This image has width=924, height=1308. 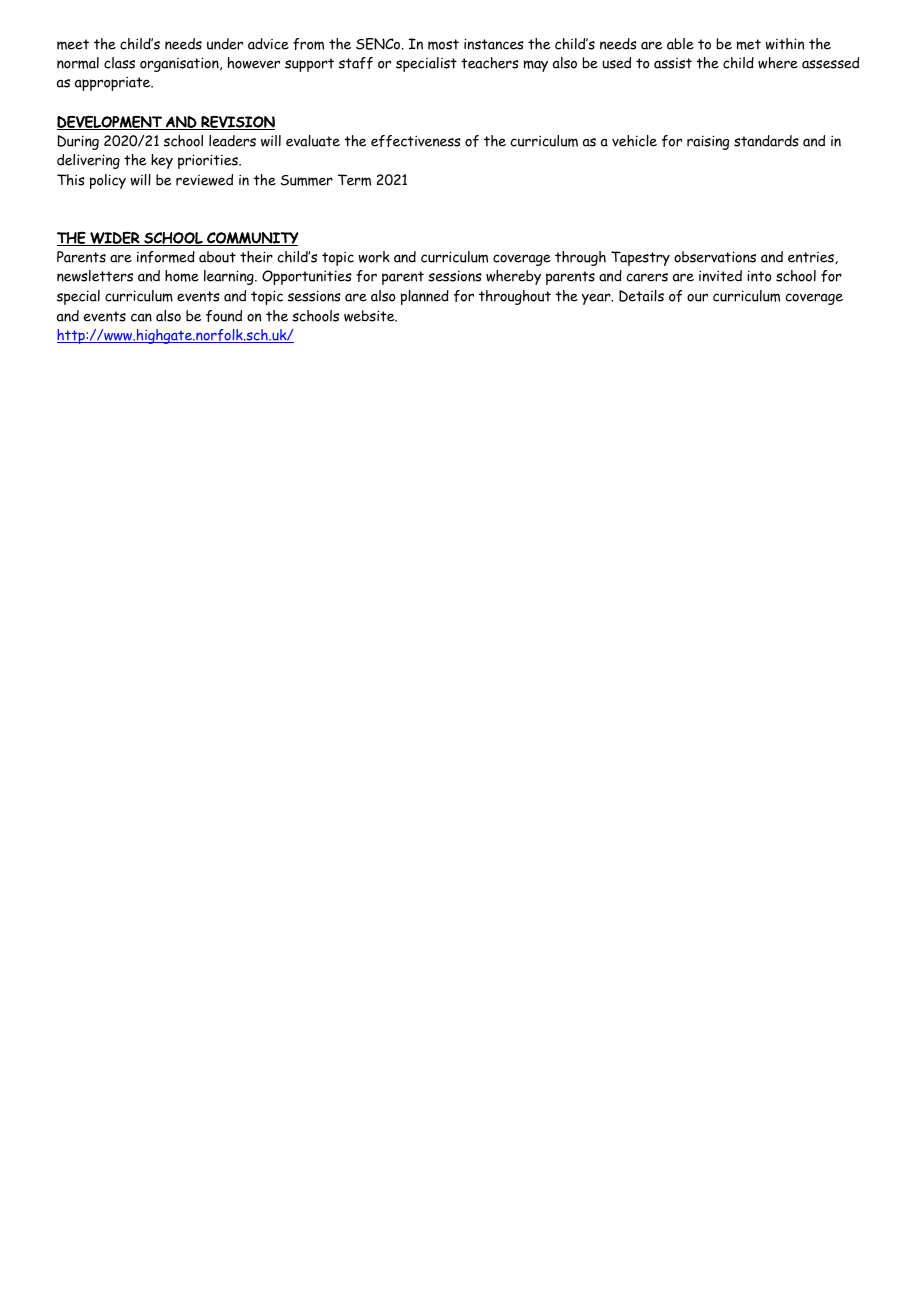 I want to click on met, so click(x=749, y=44).
